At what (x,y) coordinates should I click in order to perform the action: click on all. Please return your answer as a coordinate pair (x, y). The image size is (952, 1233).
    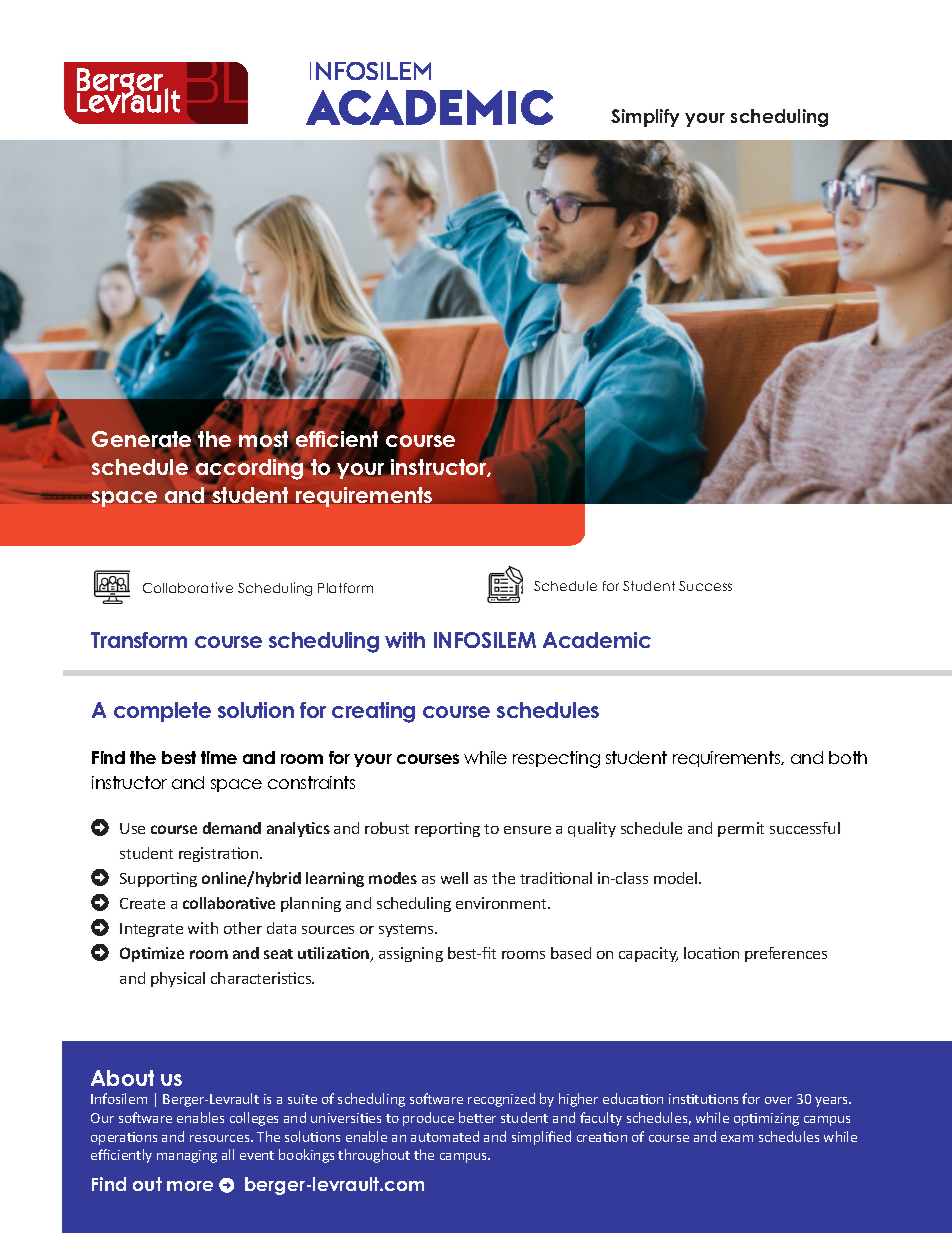
    Looking at the image, I should click on (228, 1154).
